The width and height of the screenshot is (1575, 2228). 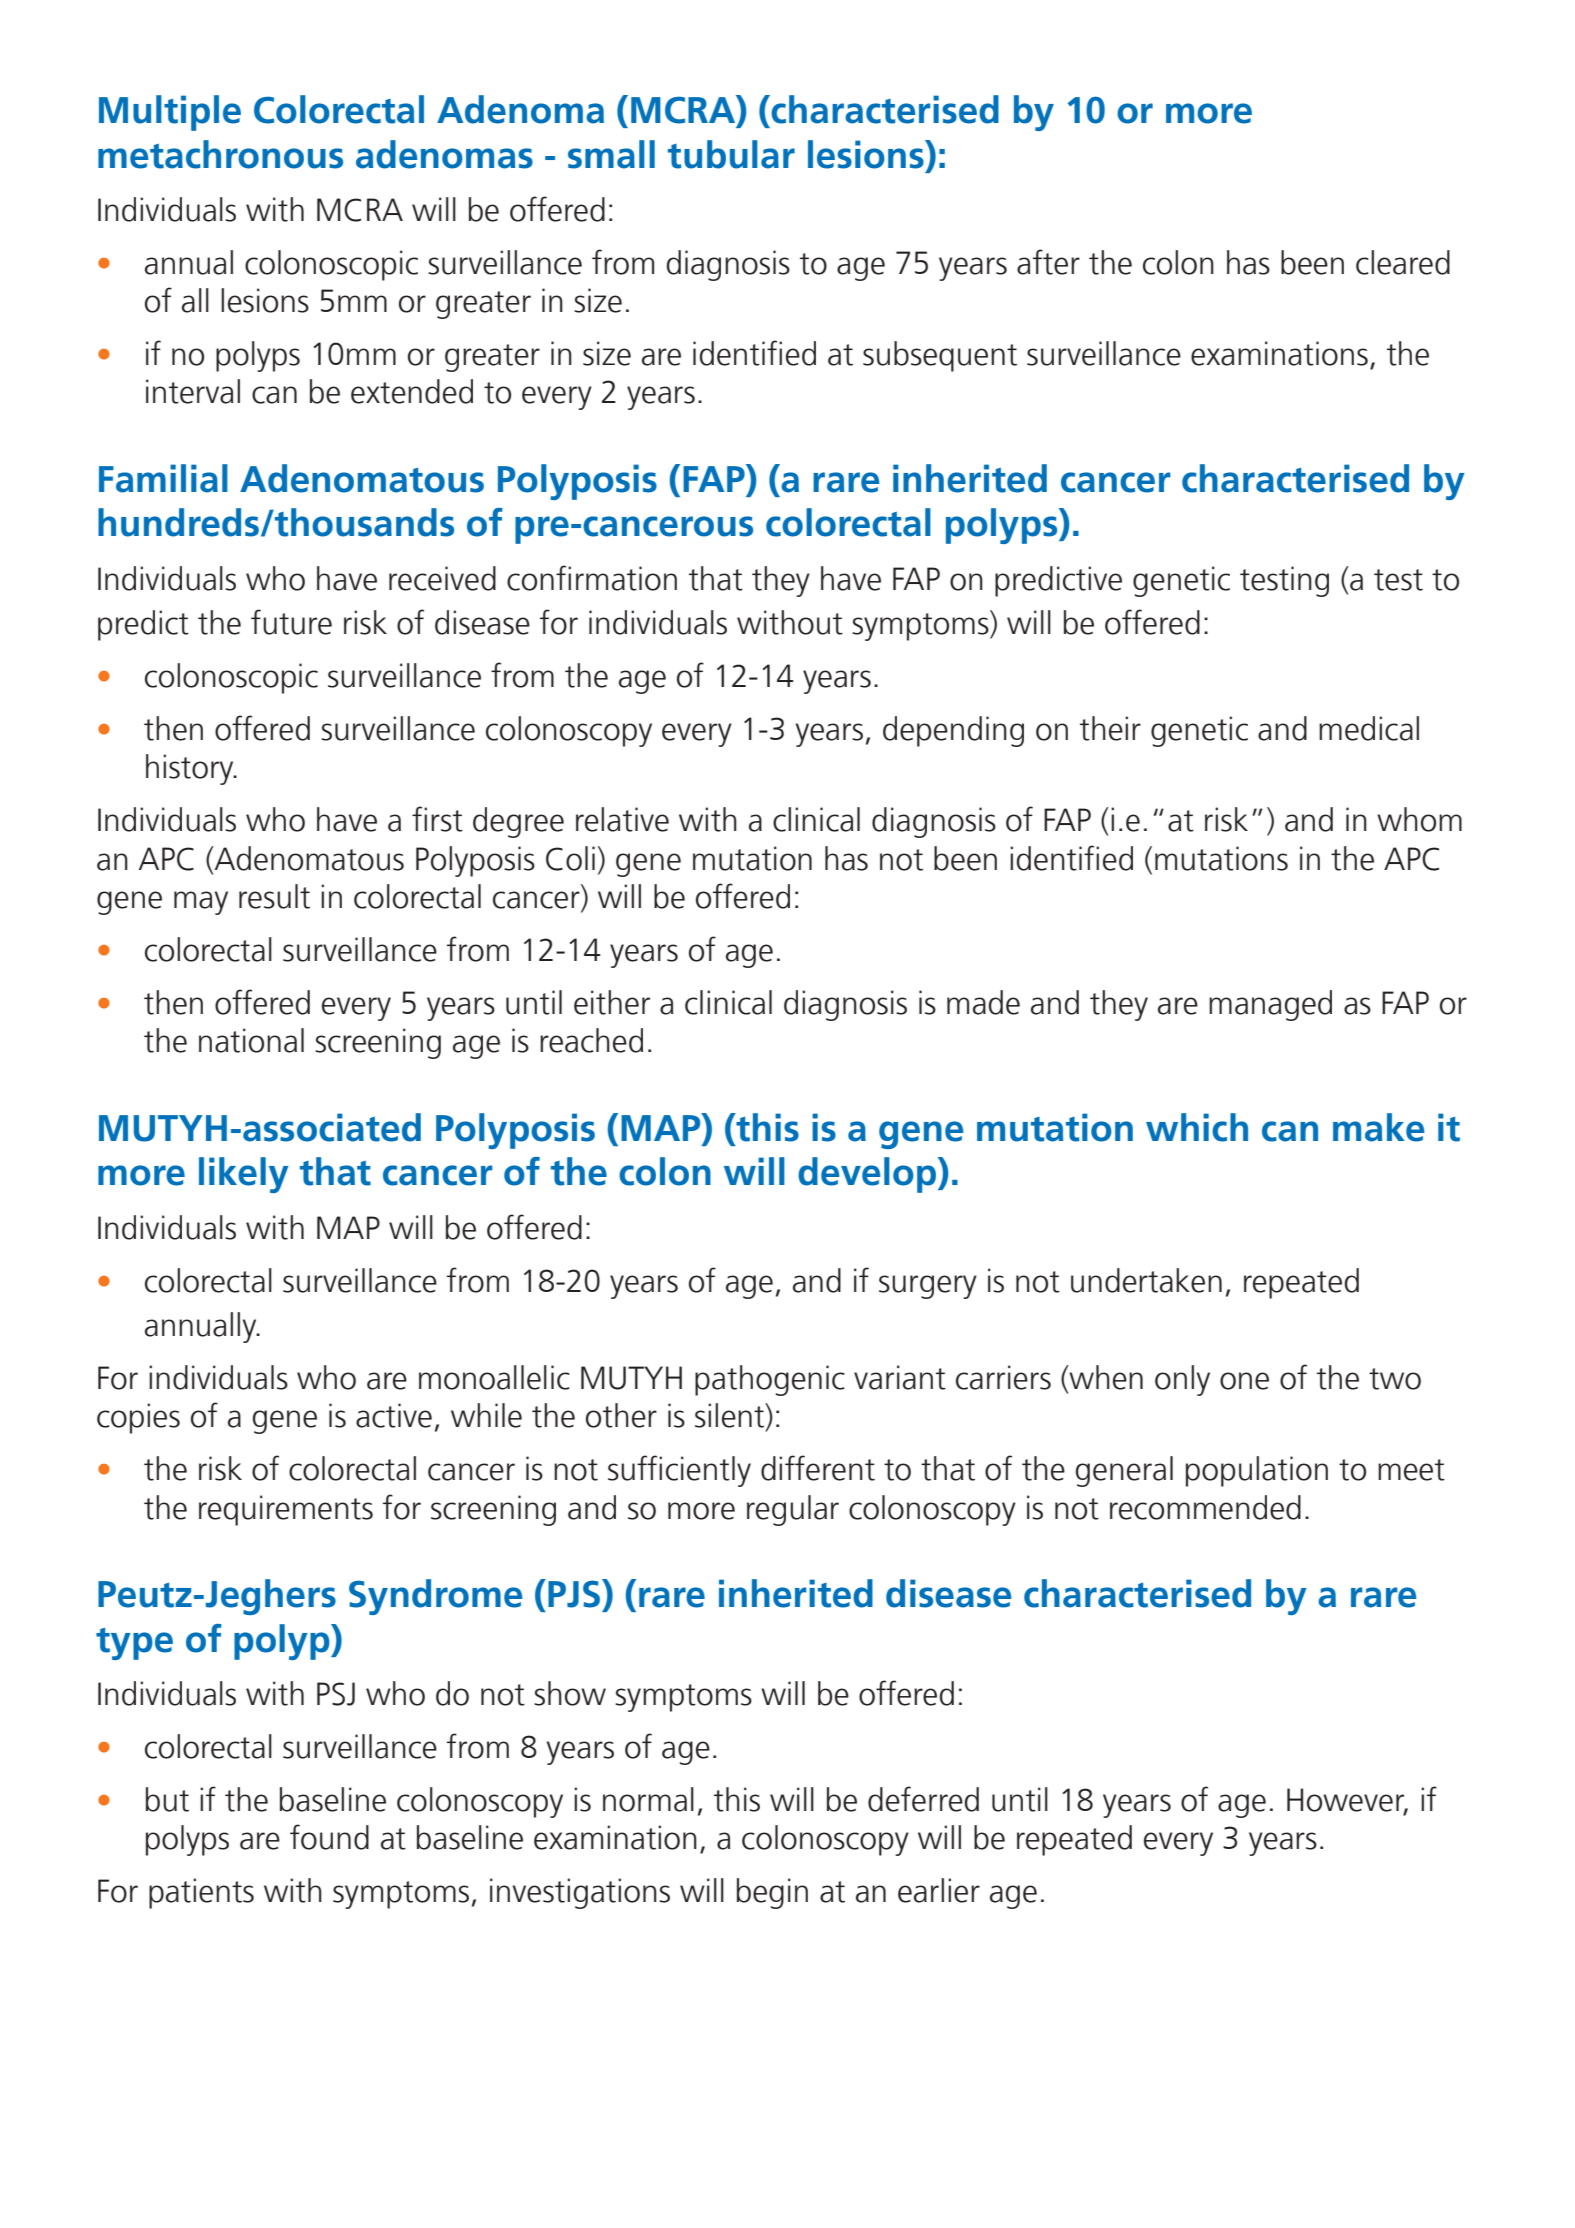 What do you see at coordinates (770, 1380) in the screenshot?
I see `pathogenic` at bounding box center [770, 1380].
